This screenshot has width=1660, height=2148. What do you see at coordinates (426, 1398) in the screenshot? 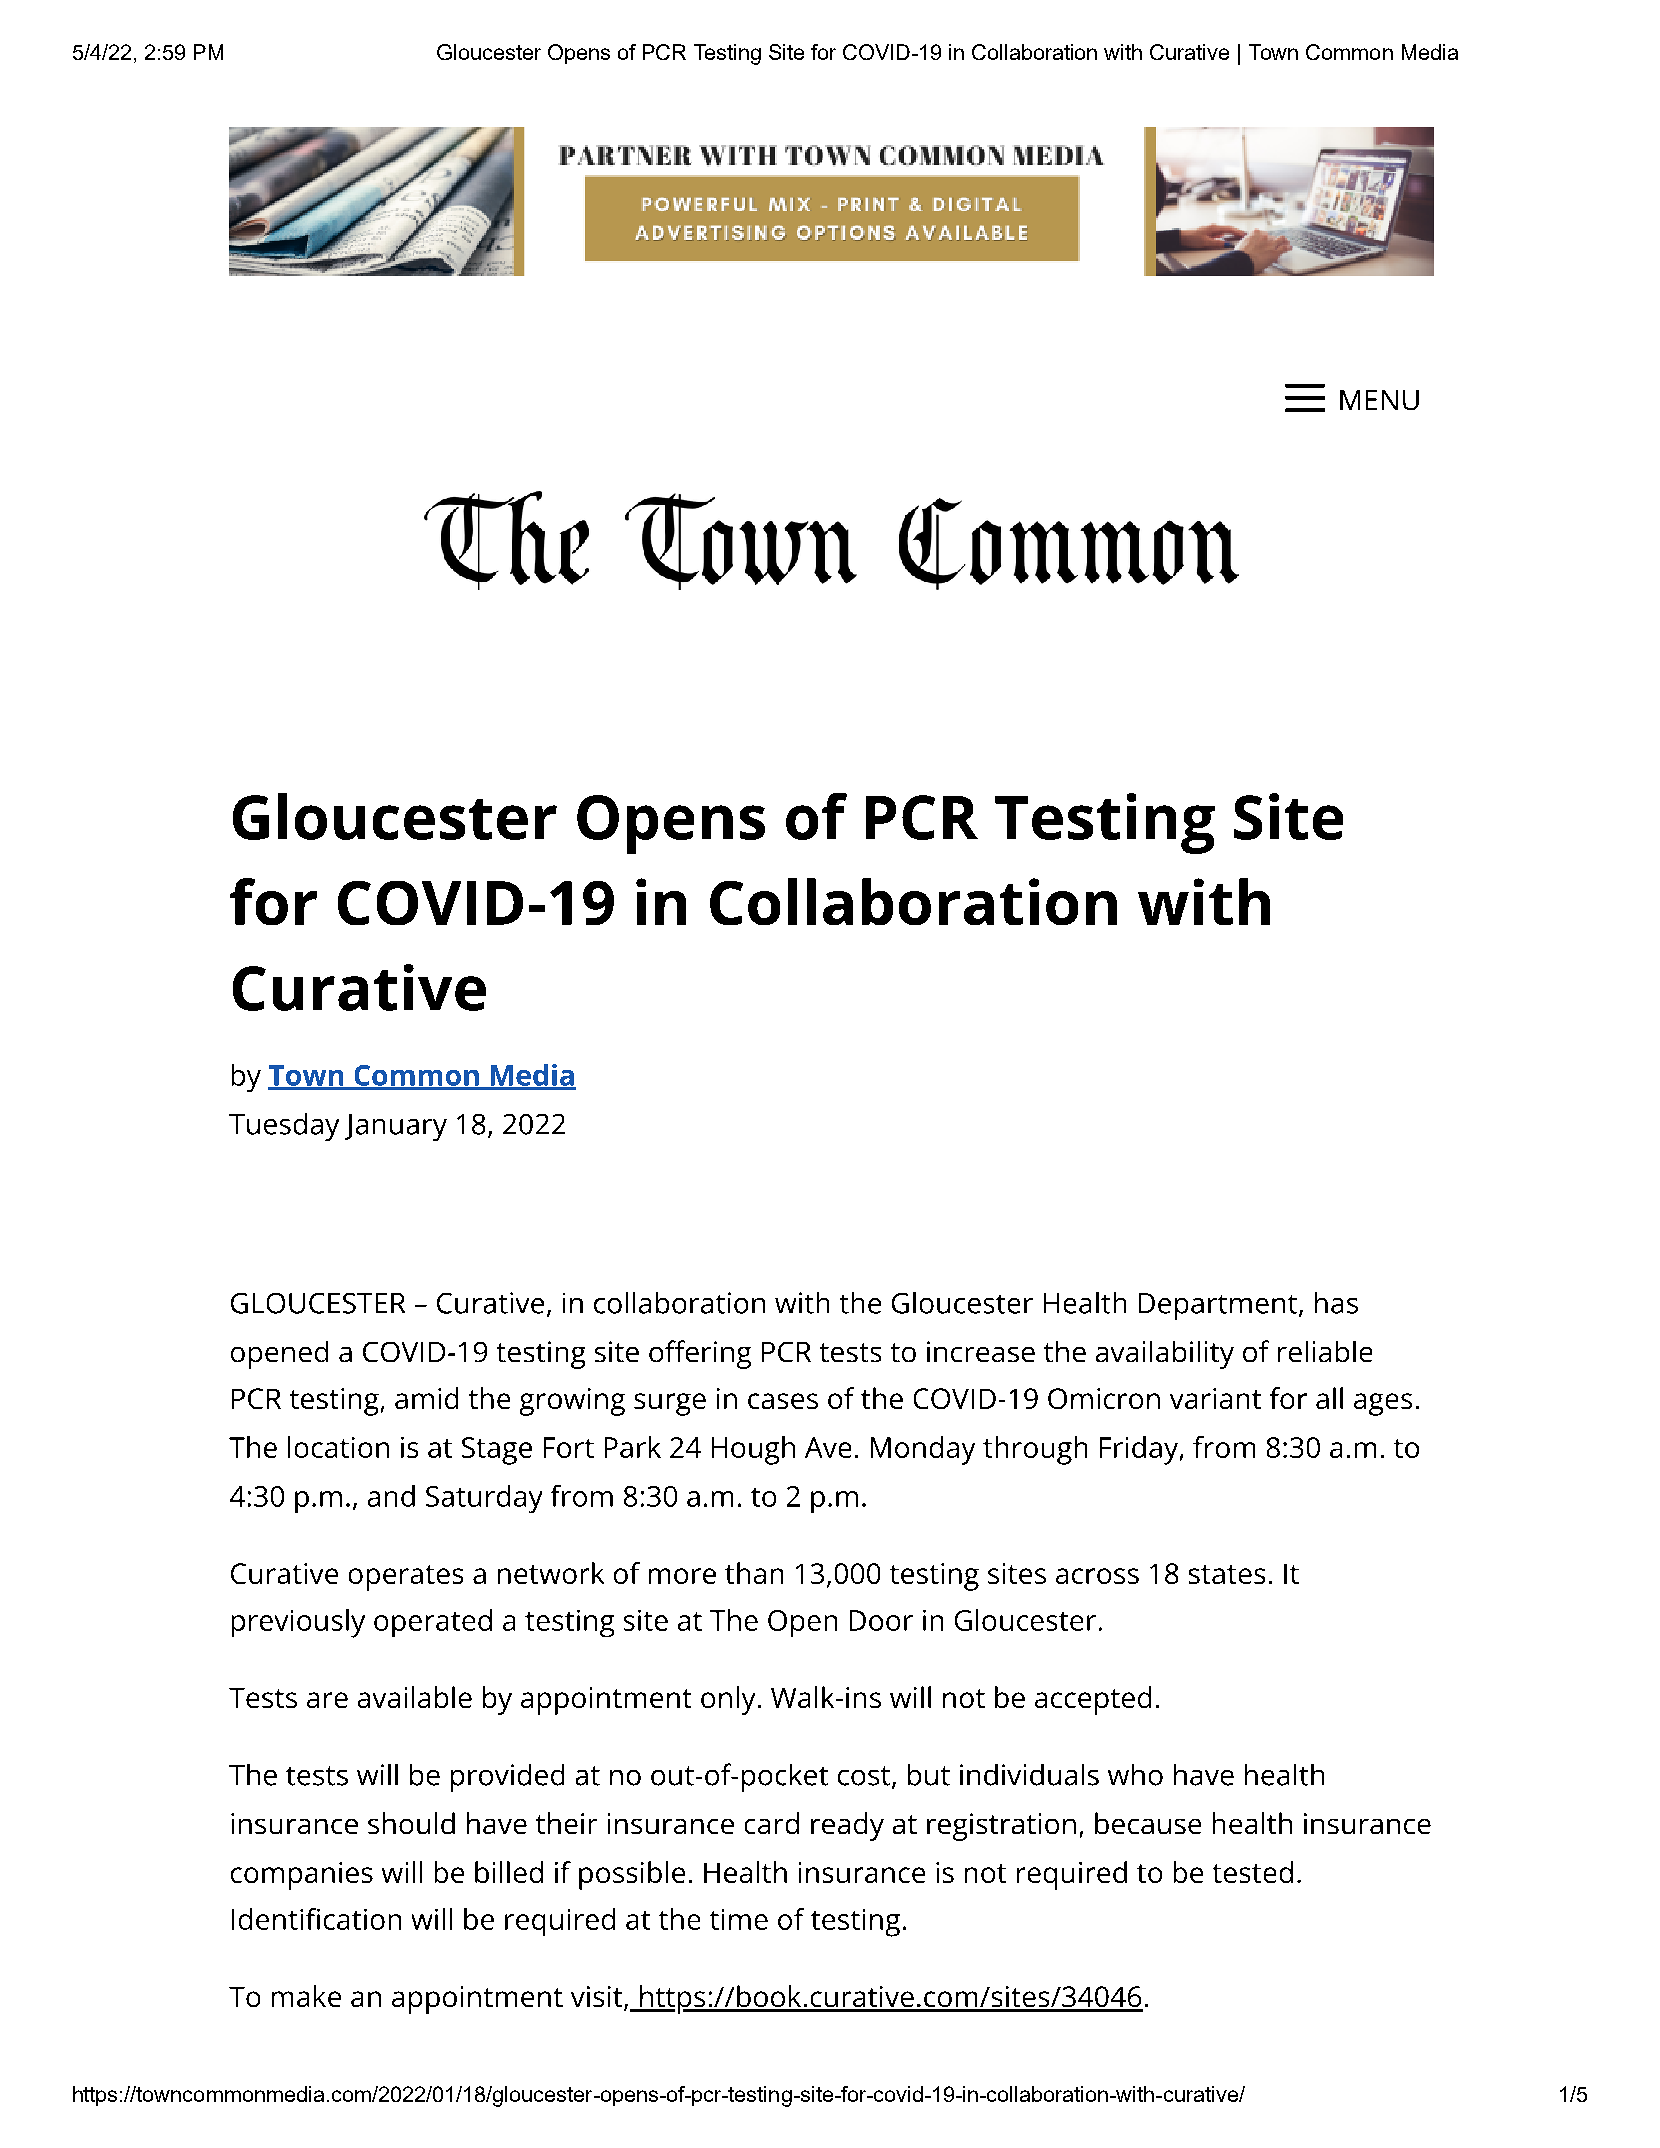
I see `amid` at bounding box center [426, 1398].
